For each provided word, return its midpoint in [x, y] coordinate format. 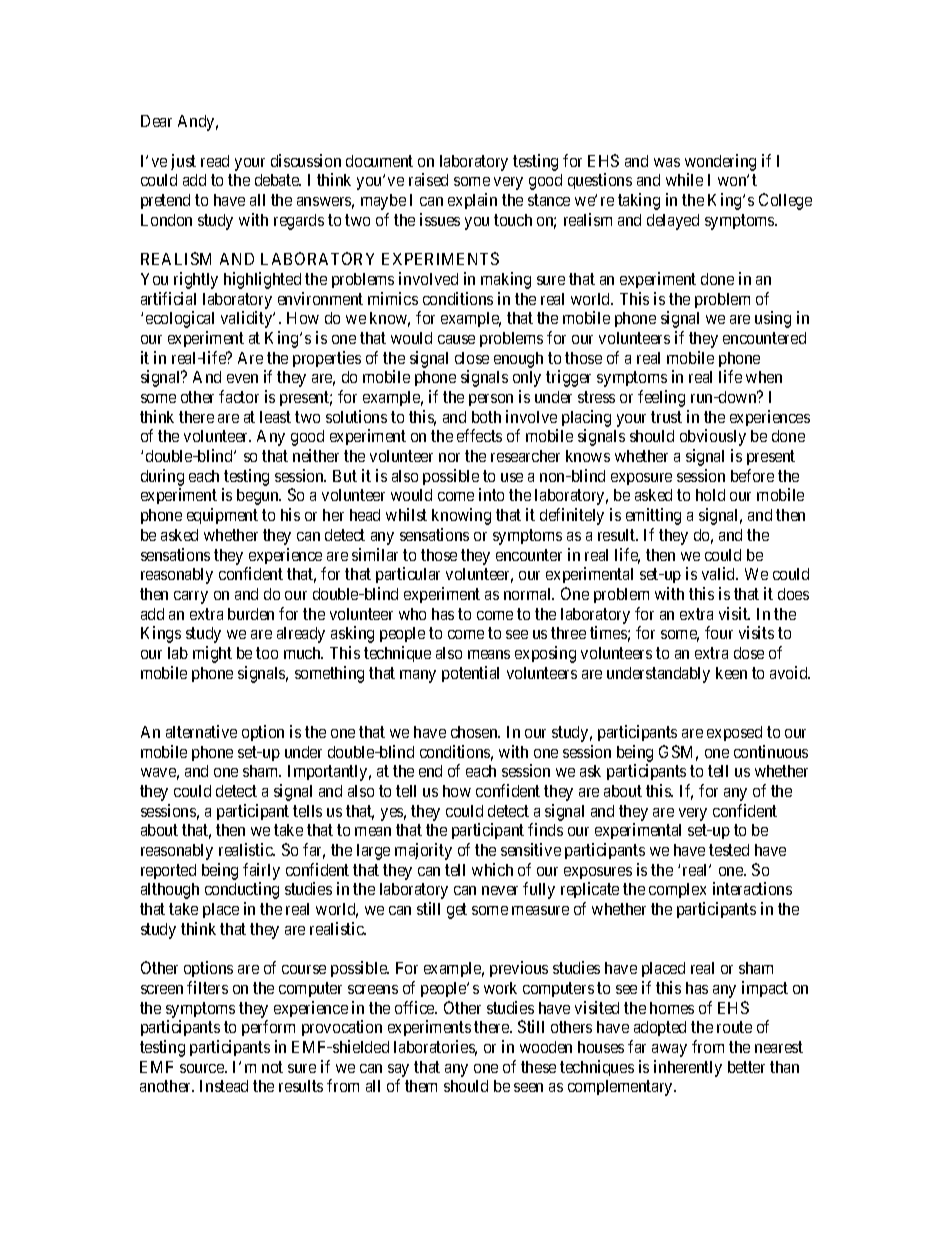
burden [251, 614]
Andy [198, 123]
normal [529, 594]
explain [472, 201]
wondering [720, 162]
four [719, 632]
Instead [224, 1086]
